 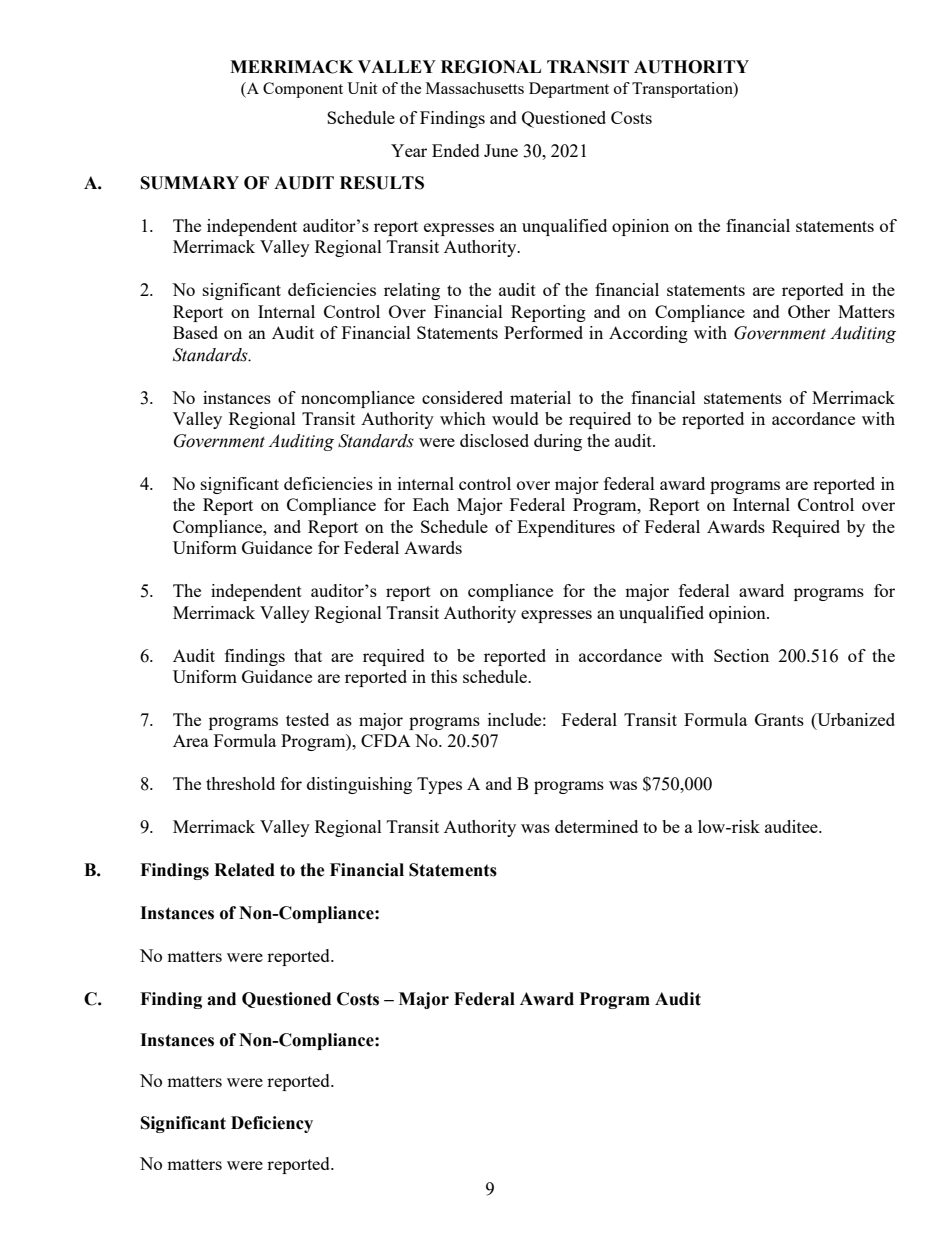 I want to click on determined, so click(x=596, y=826).
